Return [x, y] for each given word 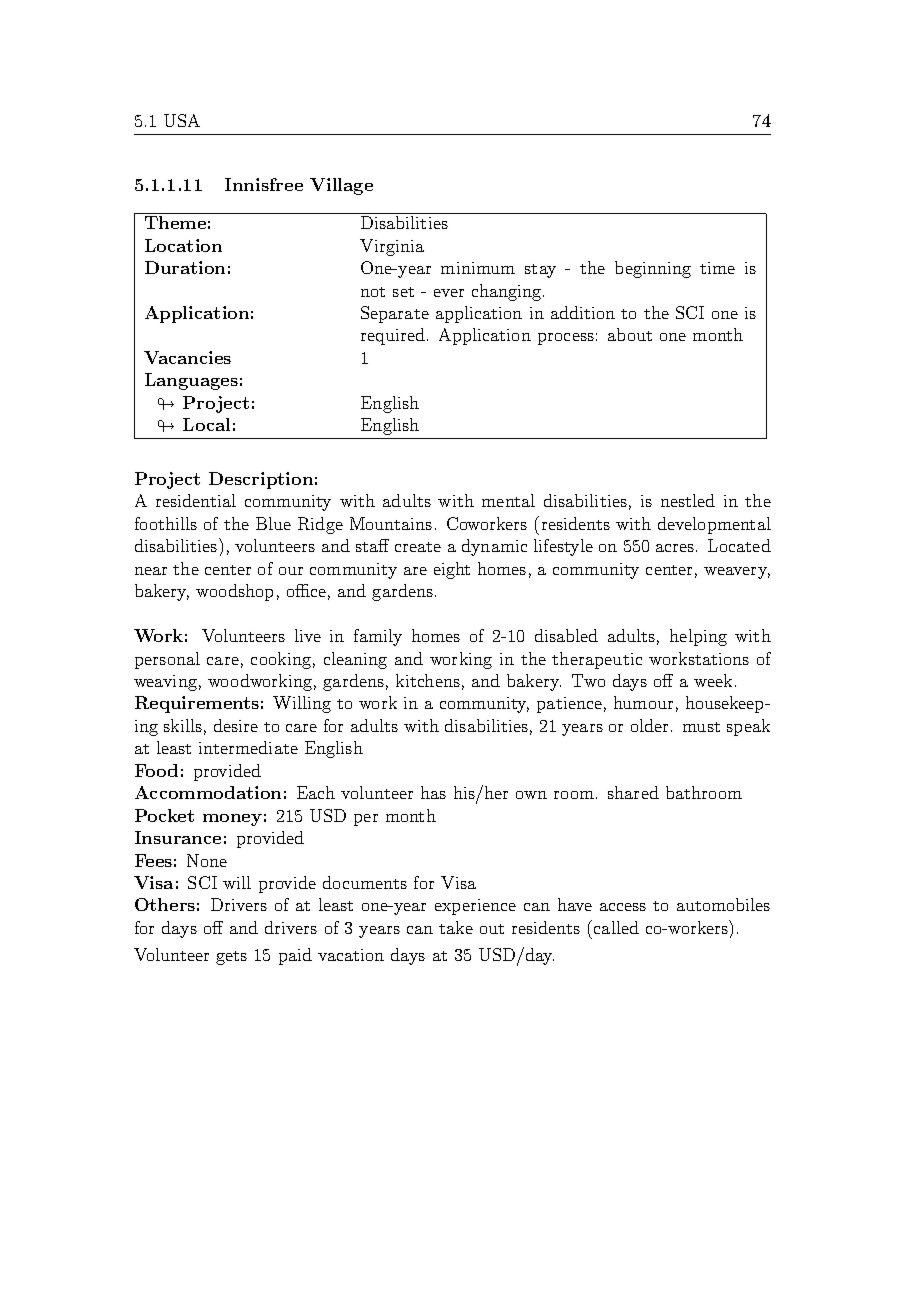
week [713, 680]
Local [206, 424]
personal [167, 660]
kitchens [428, 680]
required [394, 336]
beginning [653, 269]
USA [182, 120]
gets [231, 958]
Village [341, 186]
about [630, 334]
